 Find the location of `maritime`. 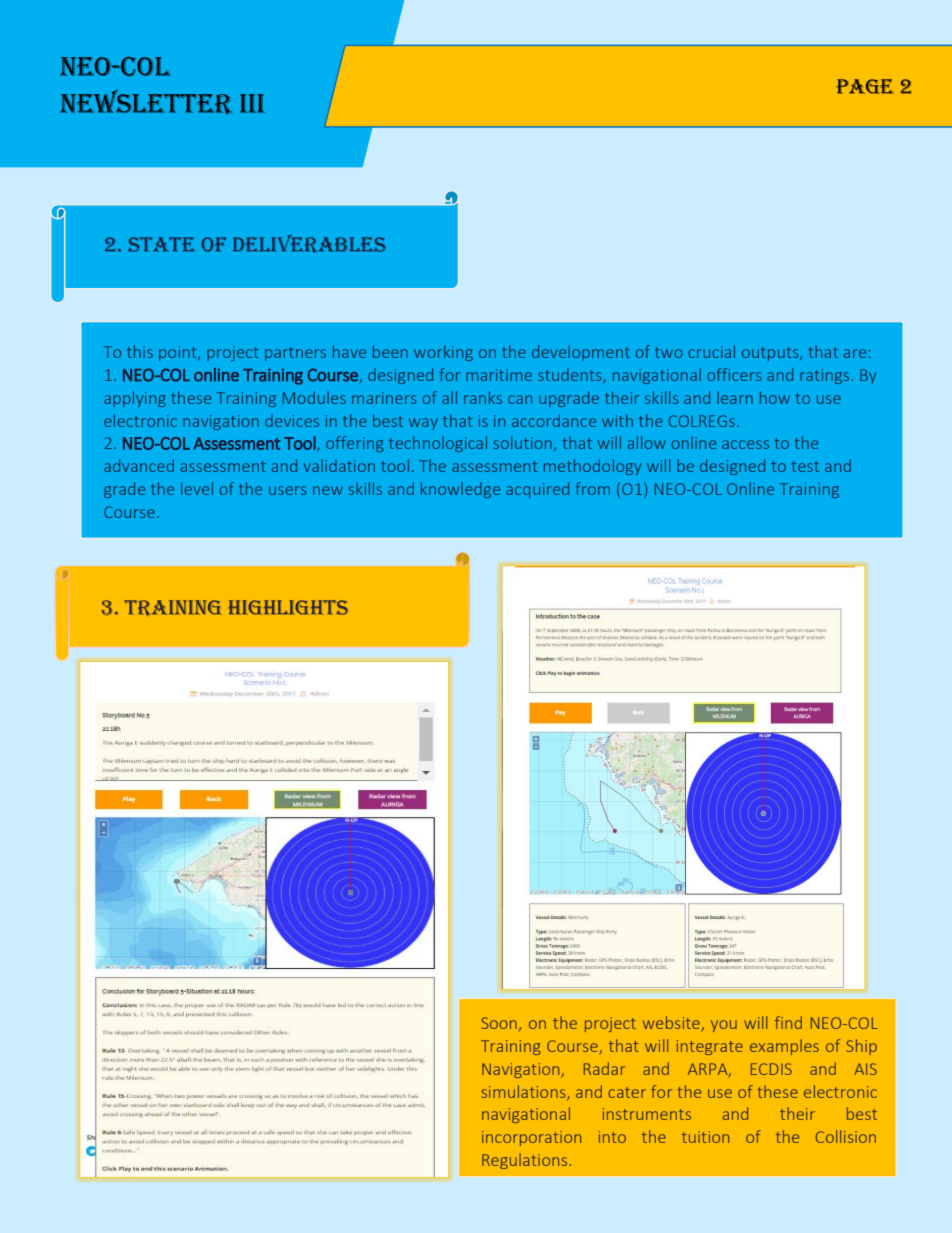

maritime is located at coordinates (499, 375).
